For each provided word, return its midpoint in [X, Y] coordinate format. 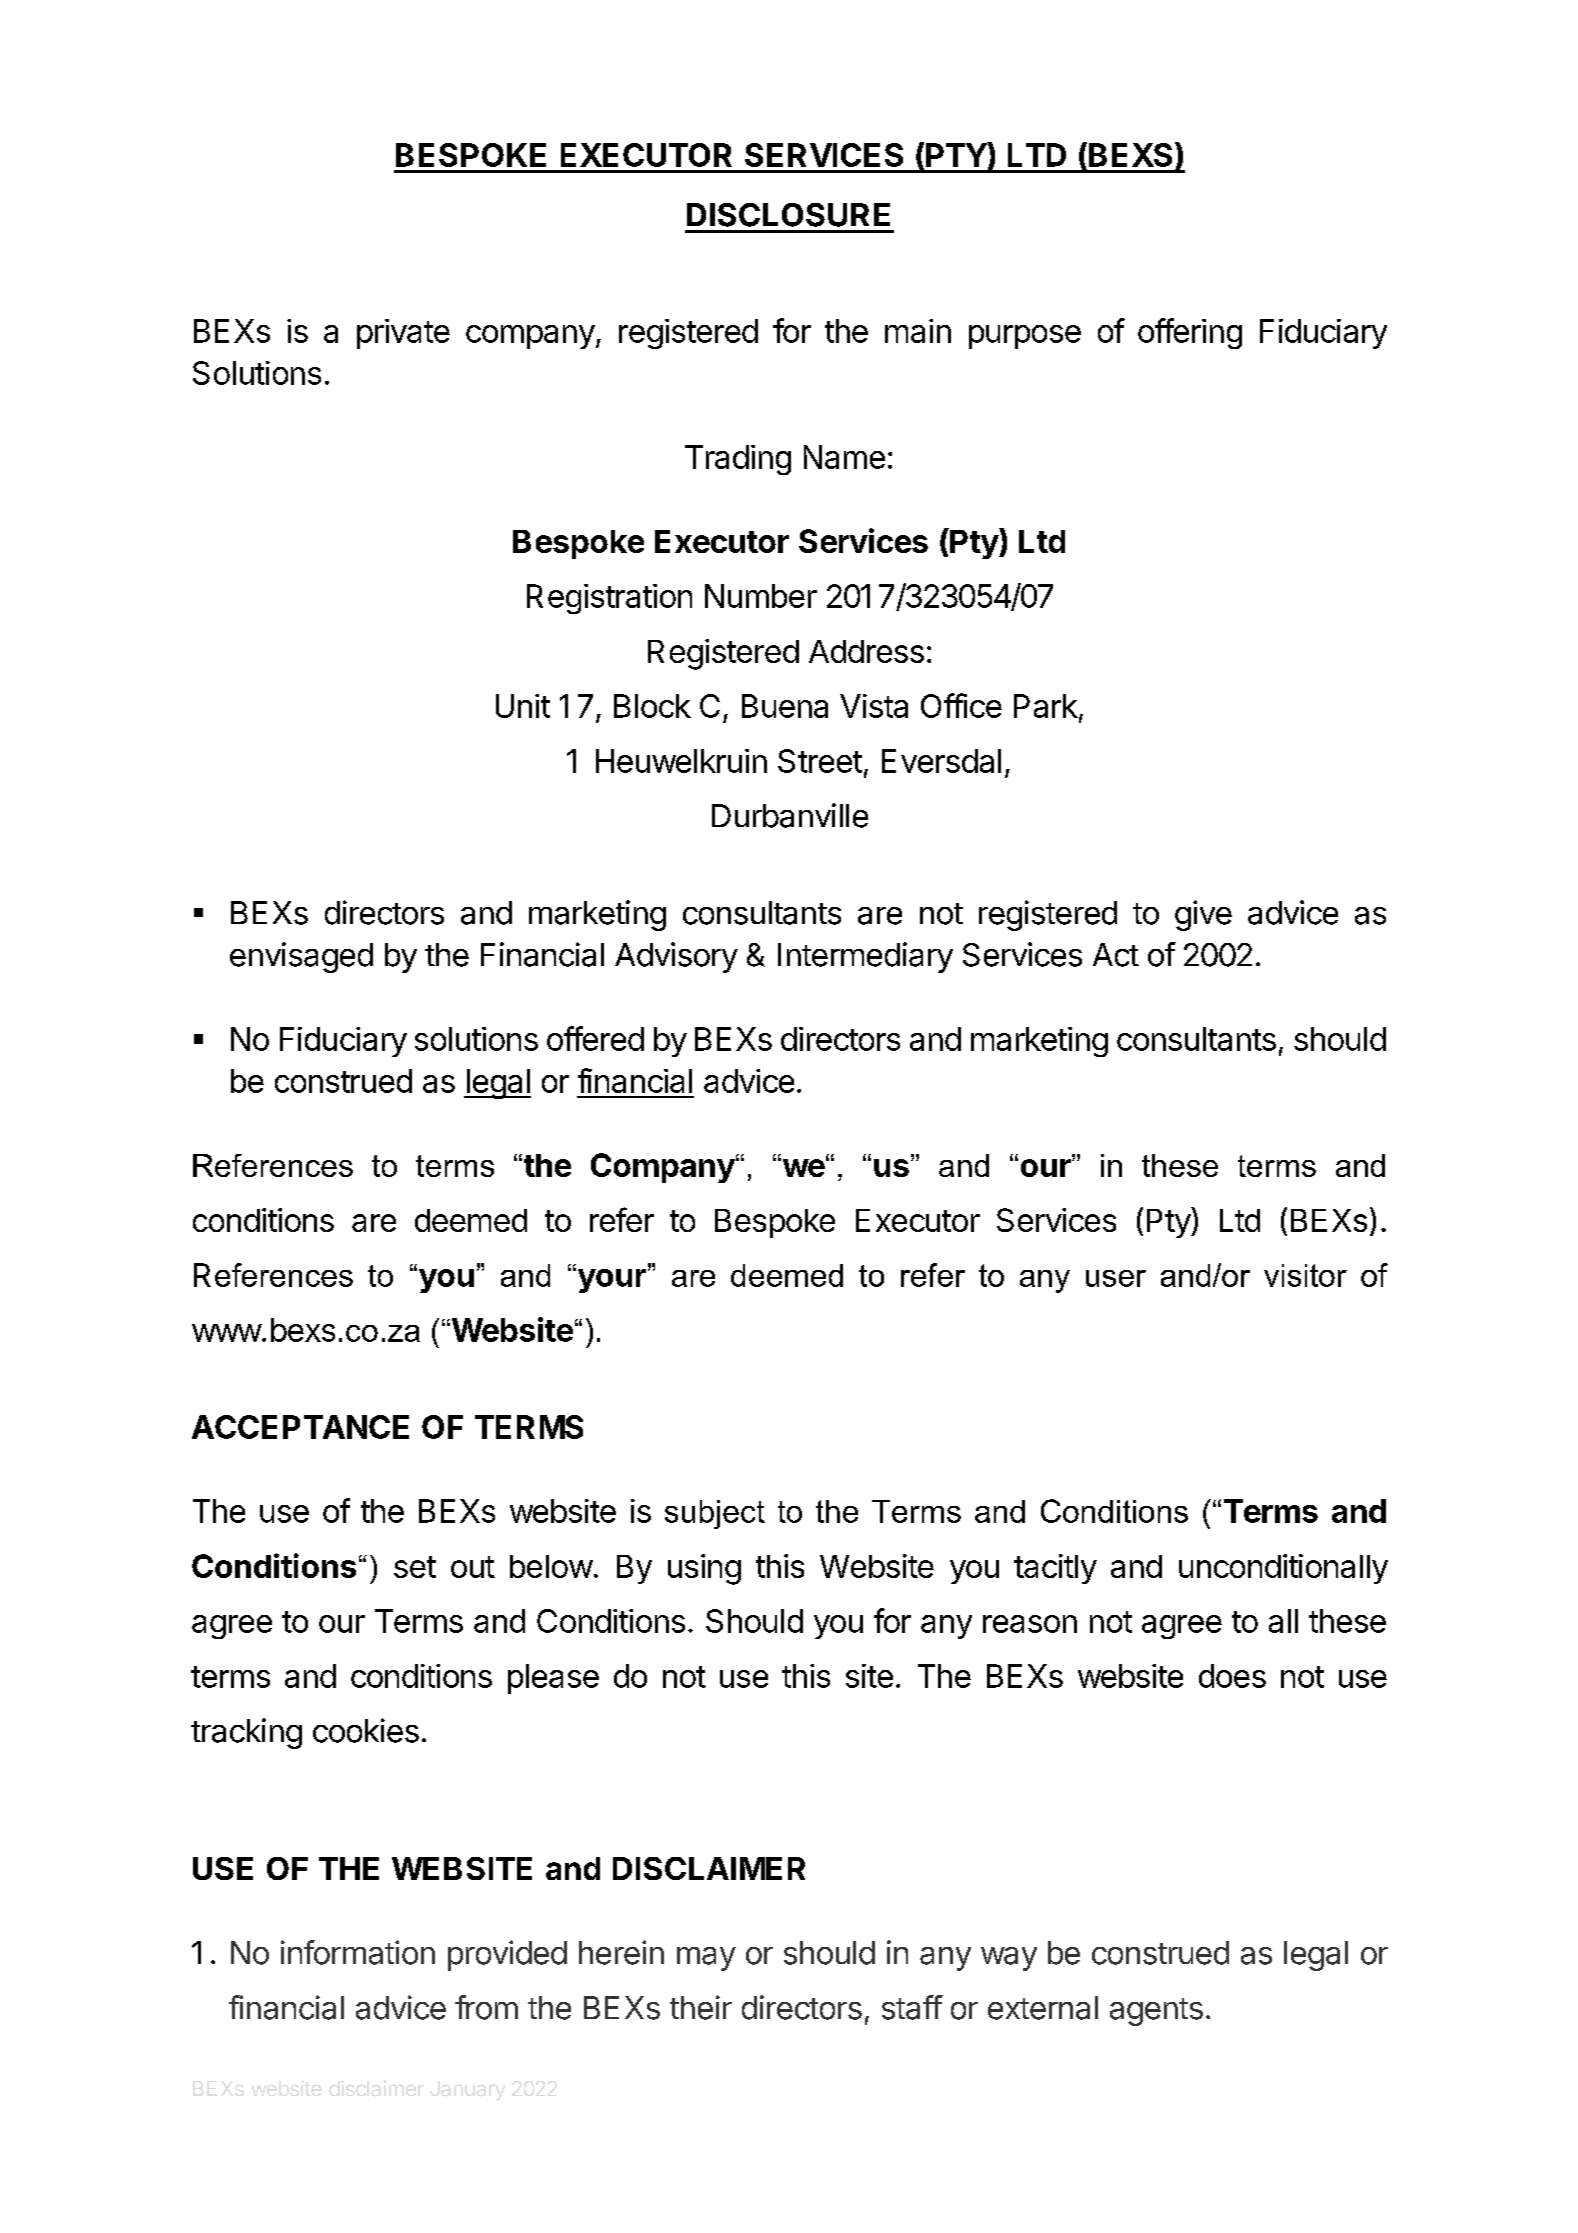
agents [1156, 2012]
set [415, 1567]
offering [1190, 333]
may [706, 1959]
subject [715, 1514]
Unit [523, 706]
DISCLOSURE [788, 215]
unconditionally [1283, 1569]
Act [1116, 955]
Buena [785, 706]
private [403, 334]
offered [595, 1038]
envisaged [301, 957]
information [358, 1952]
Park [1046, 706]
